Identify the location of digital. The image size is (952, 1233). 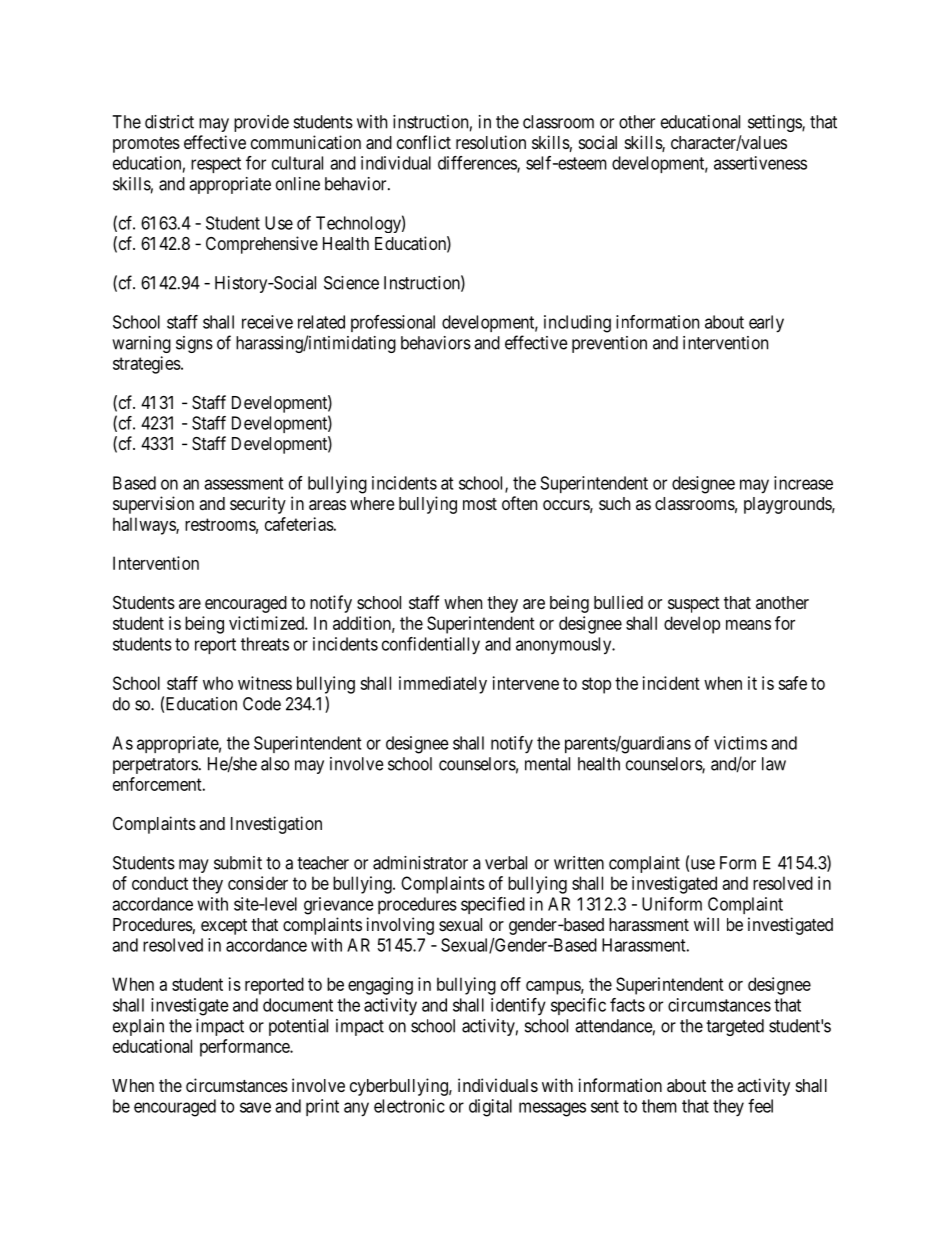
(490, 1108).
